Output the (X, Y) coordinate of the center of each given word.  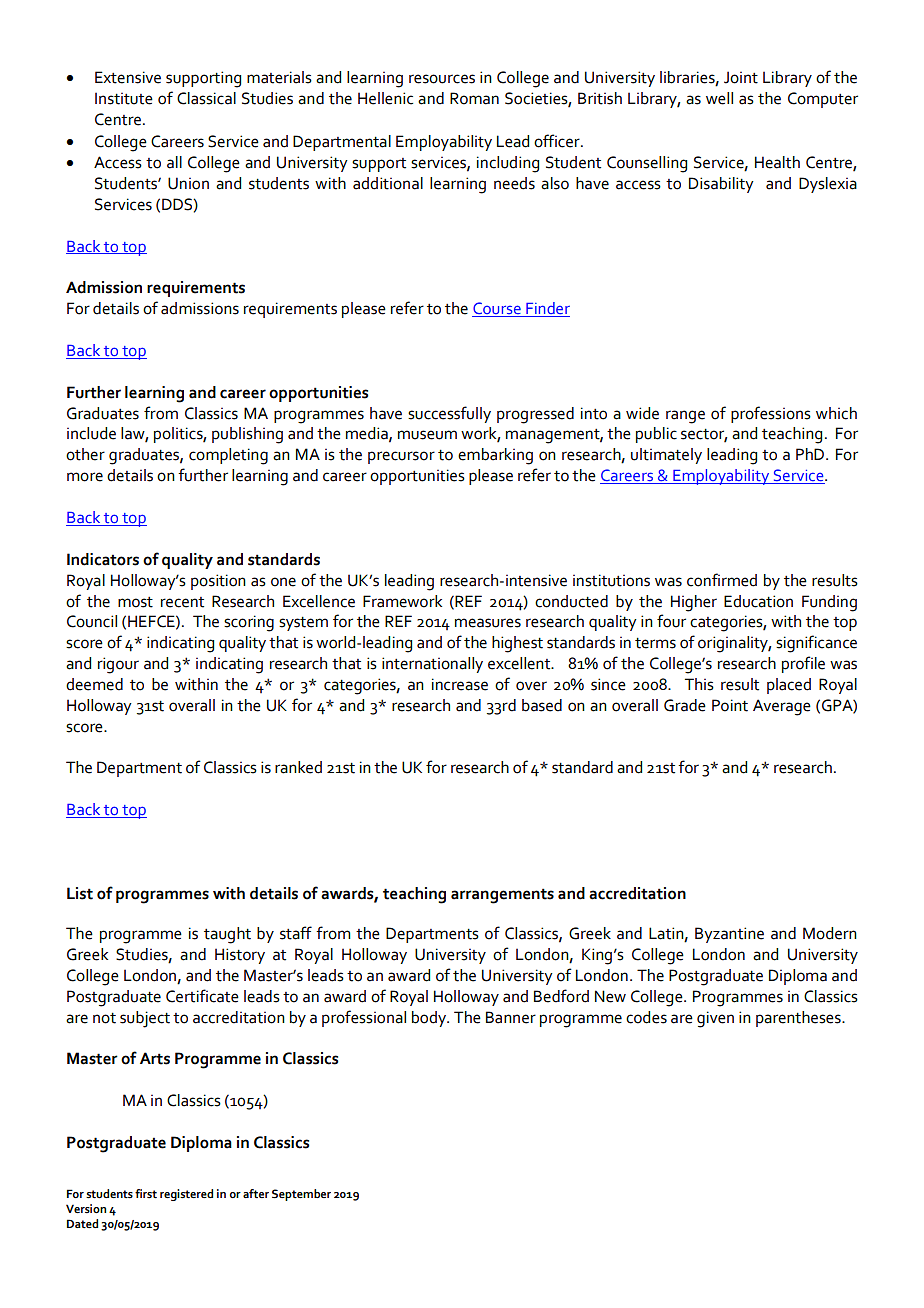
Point (730, 705)
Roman (474, 98)
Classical (206, 98)
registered (186, 1195)
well (719, 98)
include (91, 433)
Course (497, 309)
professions (771, 414)
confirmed (722, 580)
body (430, 1019)
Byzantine (729, 935)
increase (460, 684)
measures (488, 623)
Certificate (202, 996)
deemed (94, 684)
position (218, 582)
